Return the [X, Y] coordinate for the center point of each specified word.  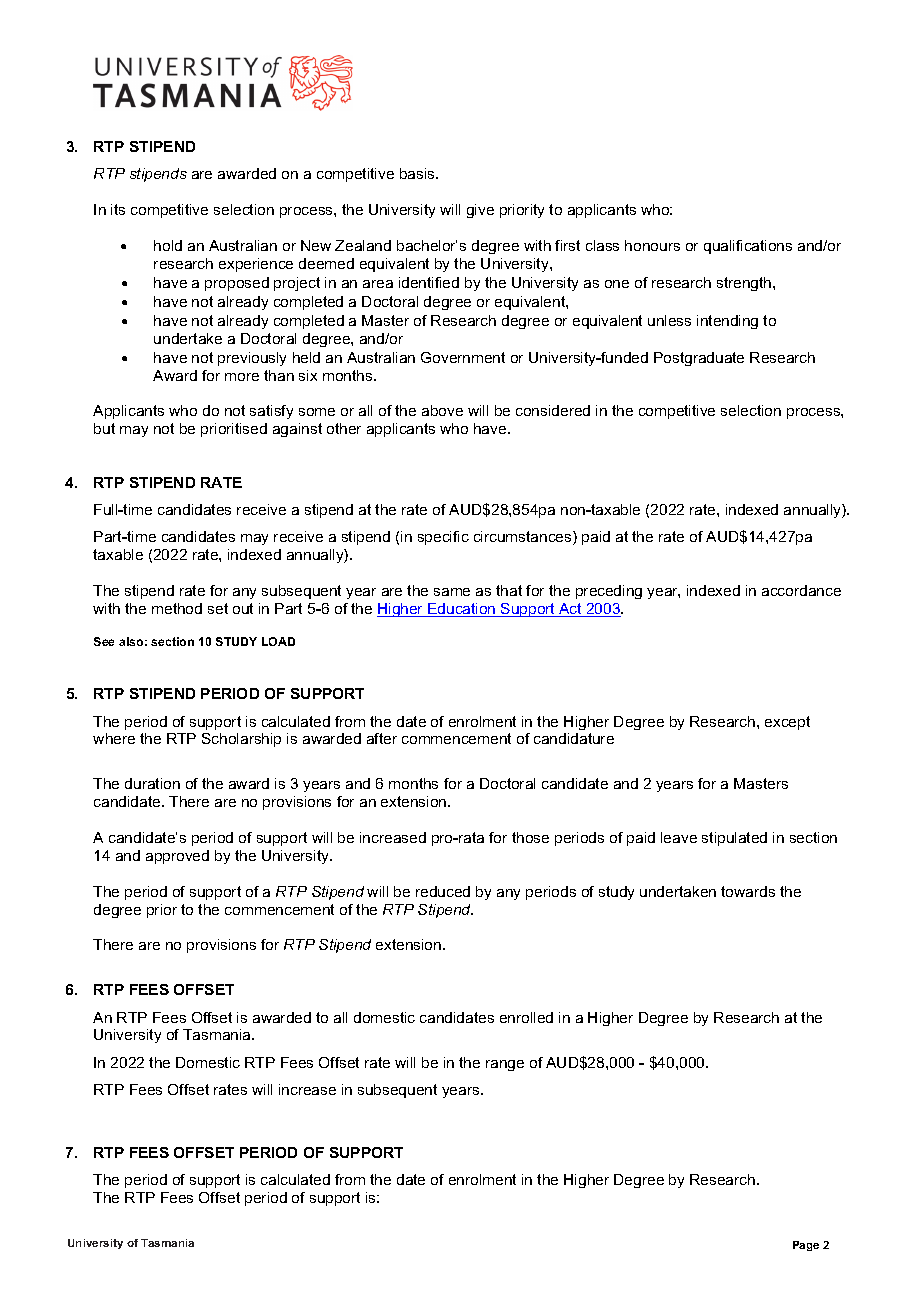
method [177, 608]
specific [443, 538]
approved [177, 857]
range [505, 1065]
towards [748, 891]
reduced [443, 891]
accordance [801, 590]
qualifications [748, 247]
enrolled [526, 1017]
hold [168, 245]
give [480, 211]
